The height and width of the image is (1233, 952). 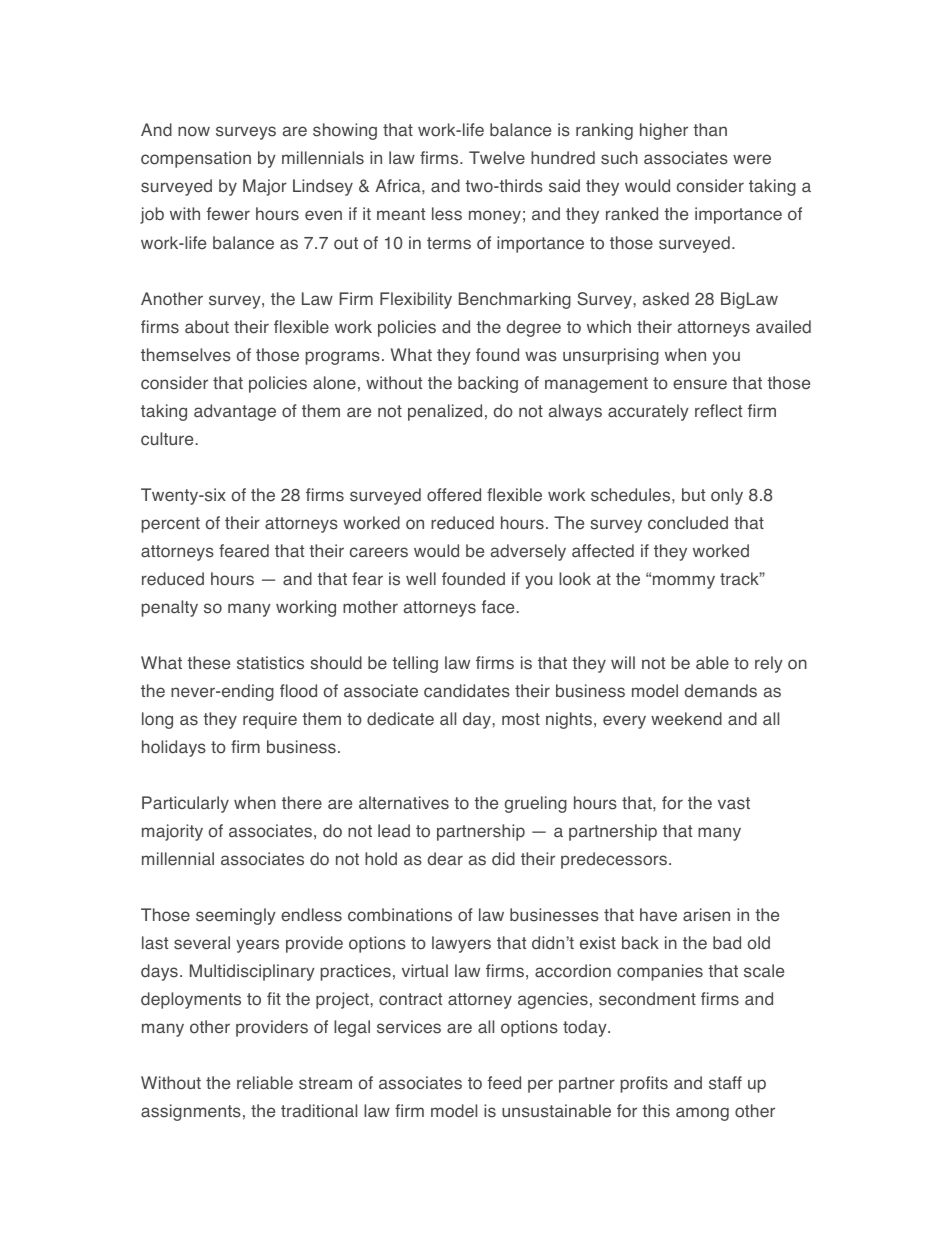 What do you see at coordinates (710, 129) in the image?
I see `than` at bounding box center [710, 129].
